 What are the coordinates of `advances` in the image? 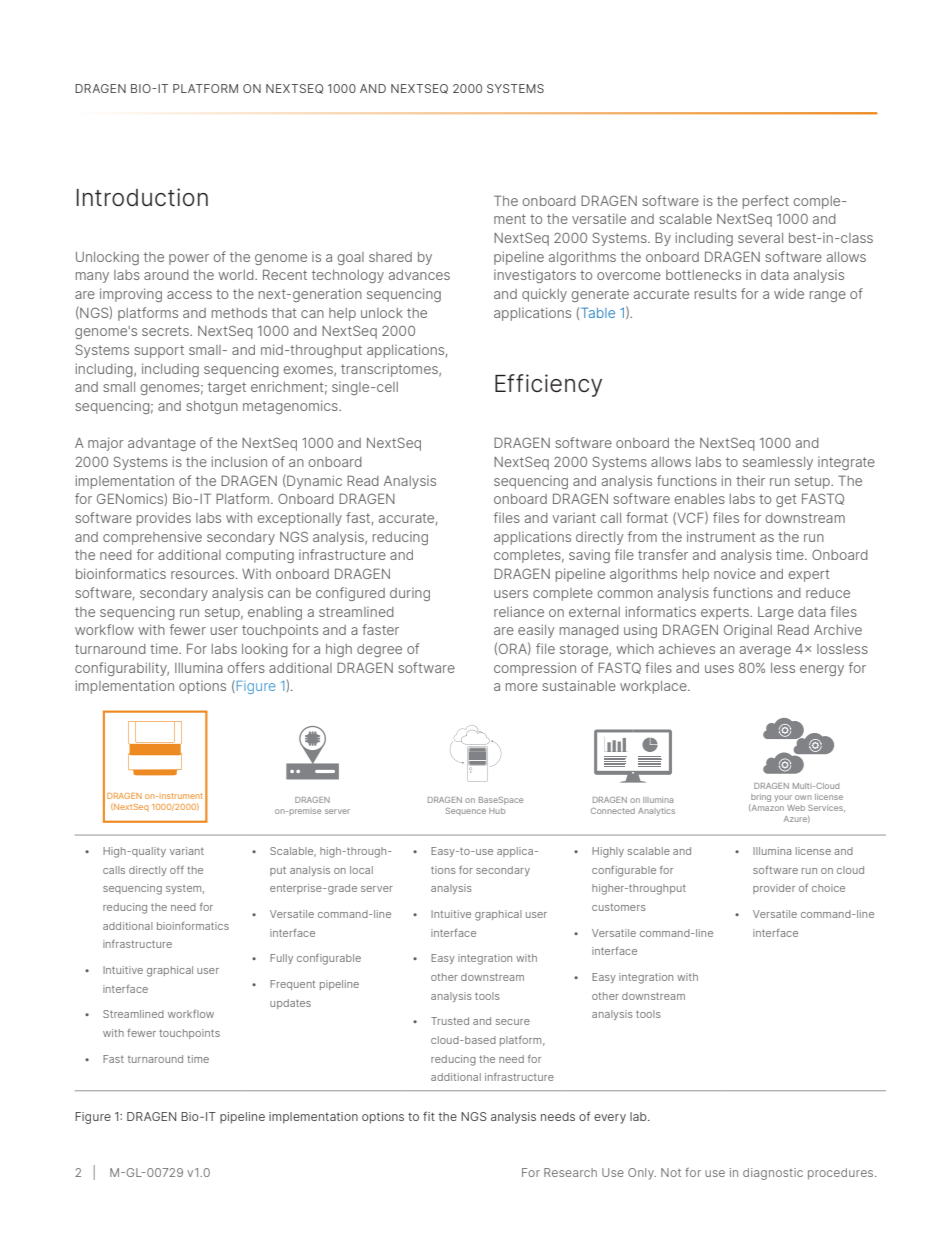 It's located at (419, 275).
